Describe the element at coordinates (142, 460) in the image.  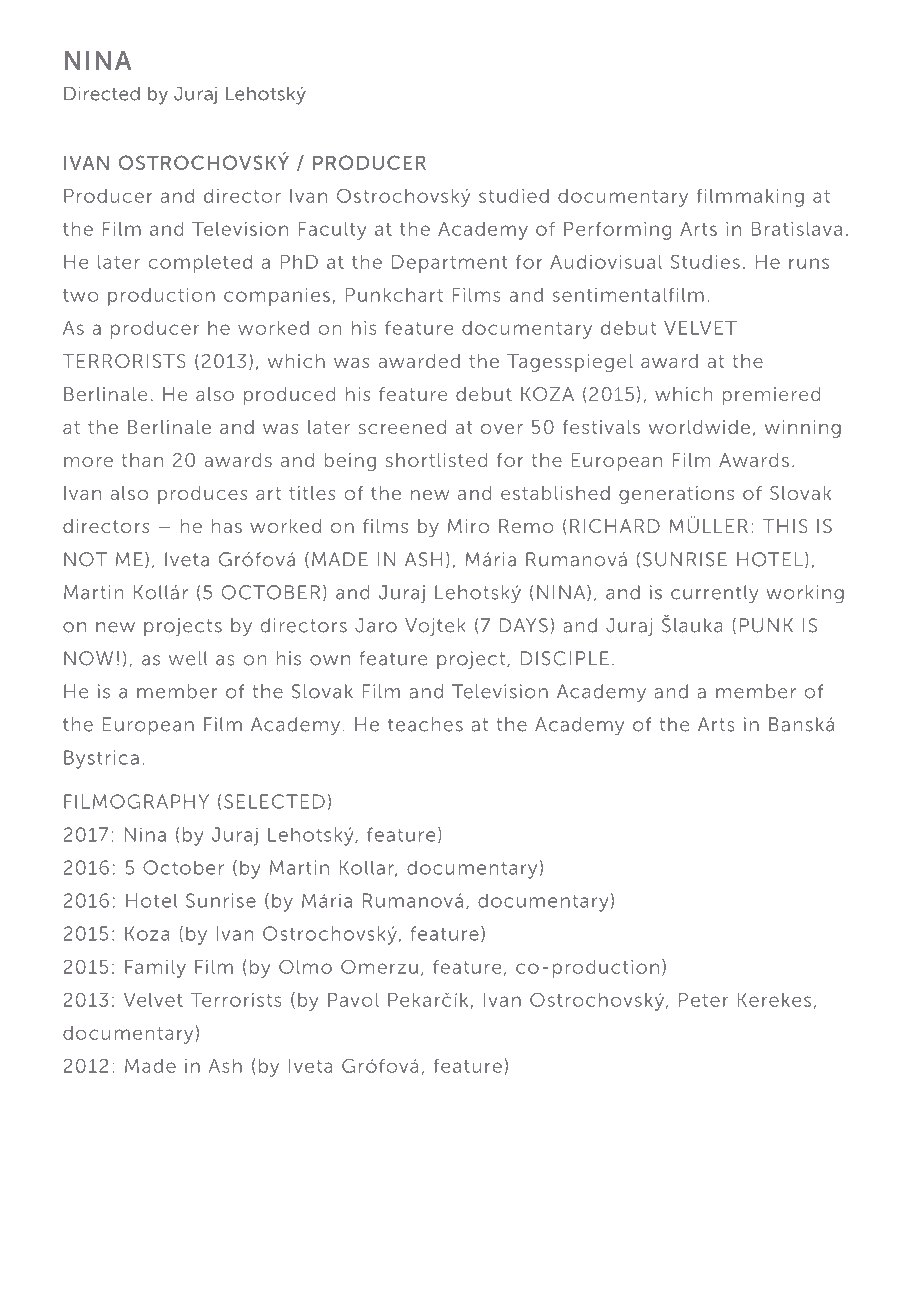
I see `than` at that location.
